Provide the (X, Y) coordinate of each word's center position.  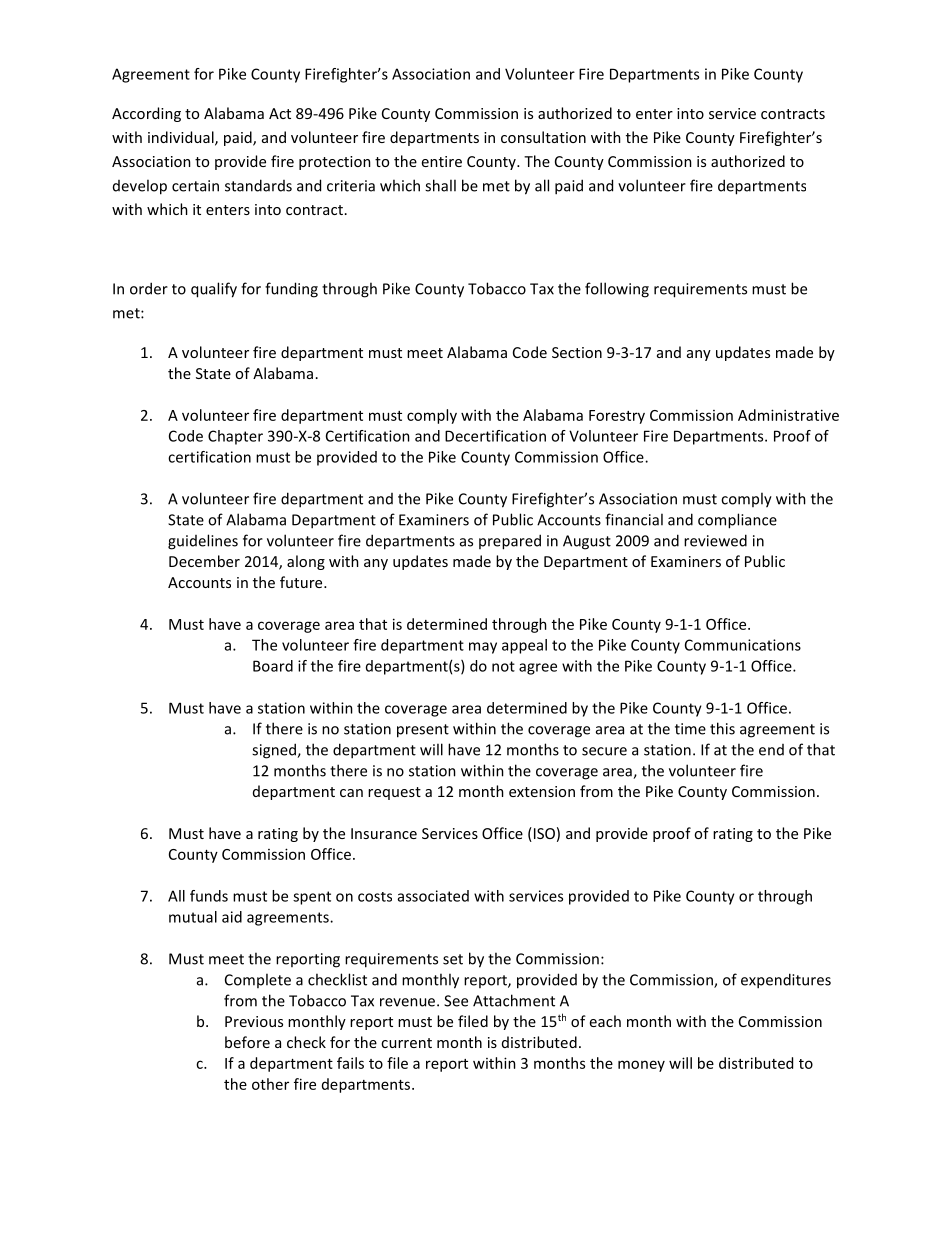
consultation (543, 137)
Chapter (235, 437)
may (483, 648)
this (722, 728)
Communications (743, 645)
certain (195, 186)
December (204, 561)
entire (442, 161)
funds (209, 896)
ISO (543, 834)
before (247, 1042)
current (406, 1043)
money (641, 1066)
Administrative (788, 415)
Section (577, 352)
